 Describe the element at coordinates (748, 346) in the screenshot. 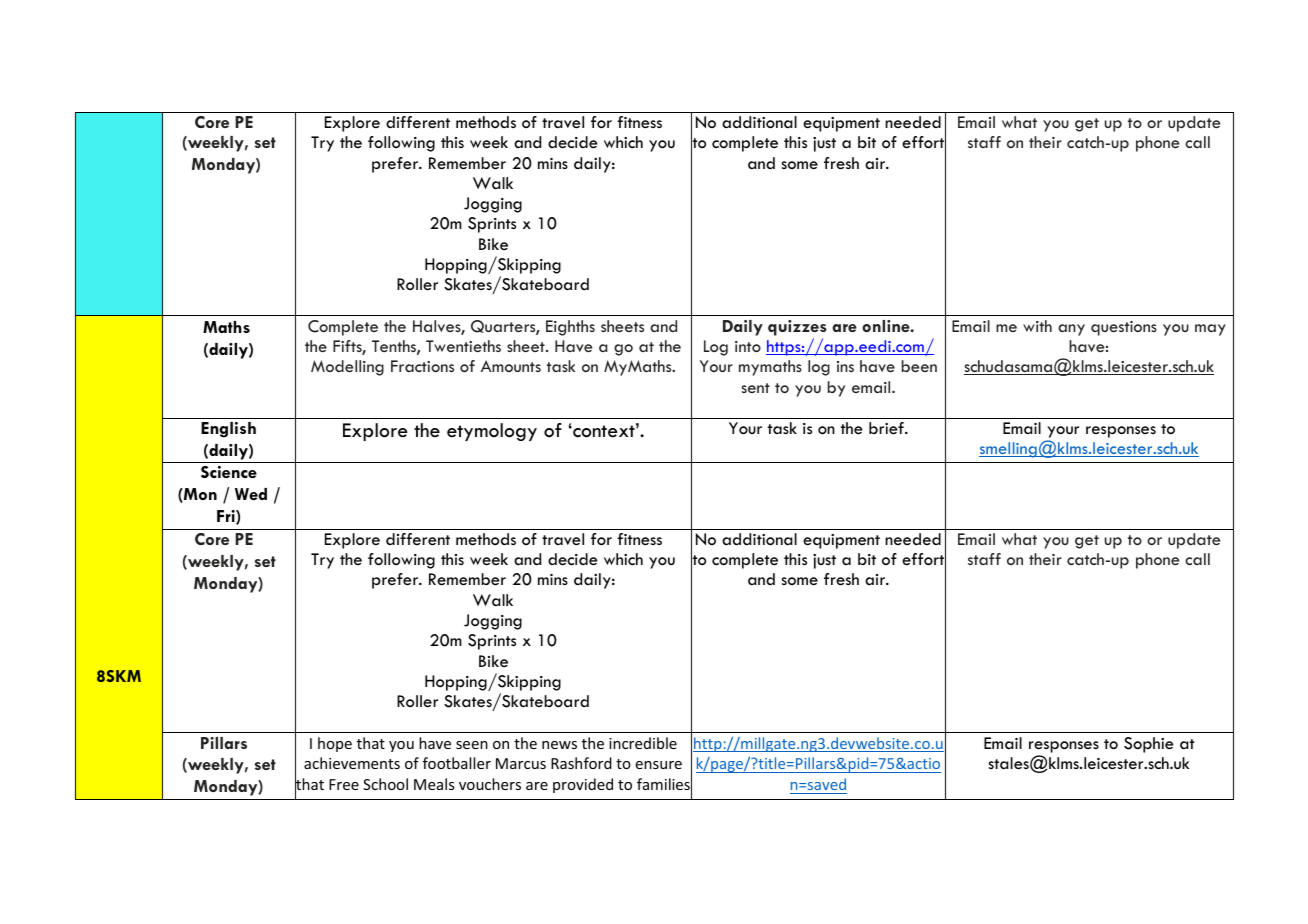

I see `into` at that location.
